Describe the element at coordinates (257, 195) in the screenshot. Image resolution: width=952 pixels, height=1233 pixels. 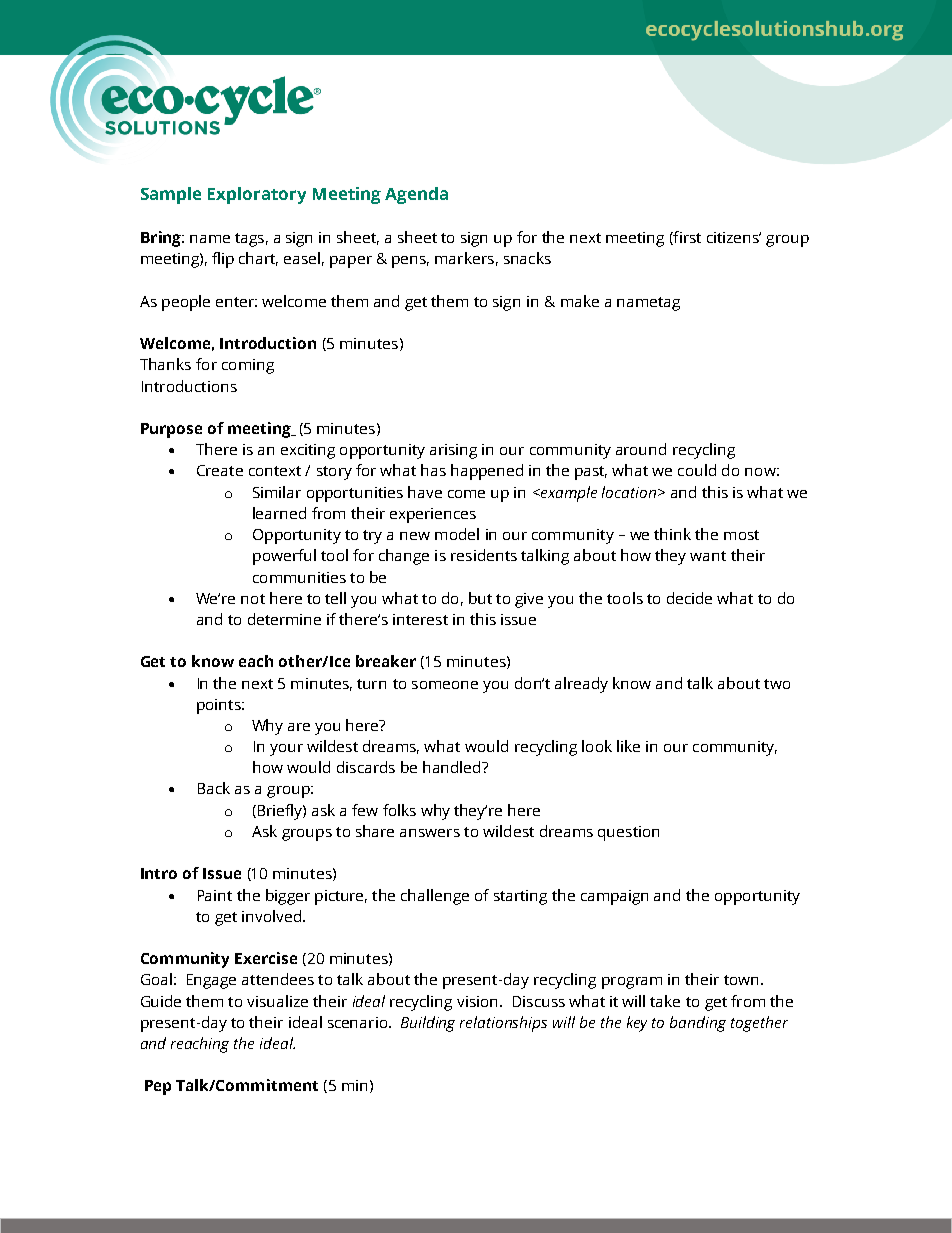
I see `Exploratory` at that location.
